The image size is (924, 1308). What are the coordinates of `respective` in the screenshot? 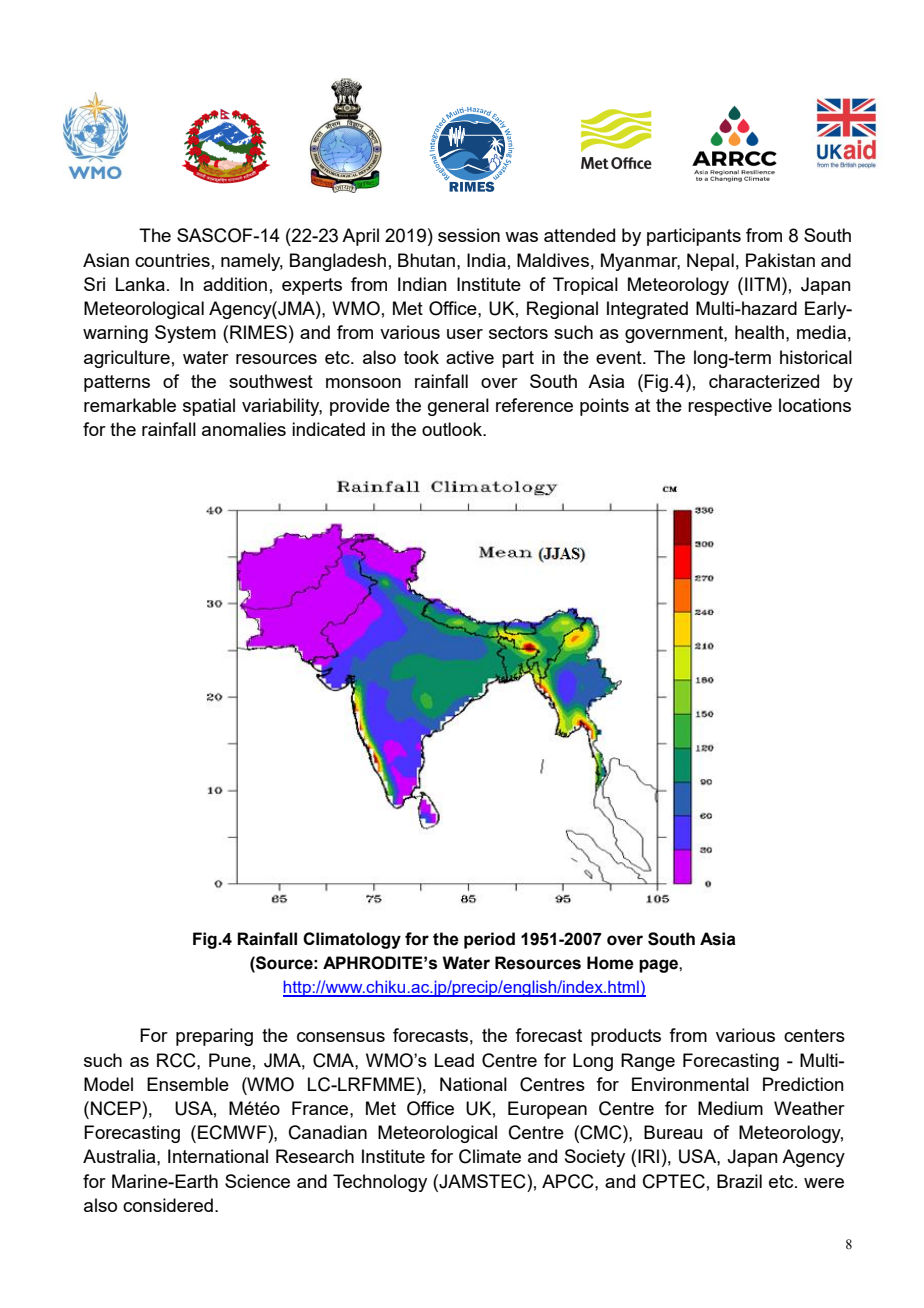 It's located at (730, 407).
